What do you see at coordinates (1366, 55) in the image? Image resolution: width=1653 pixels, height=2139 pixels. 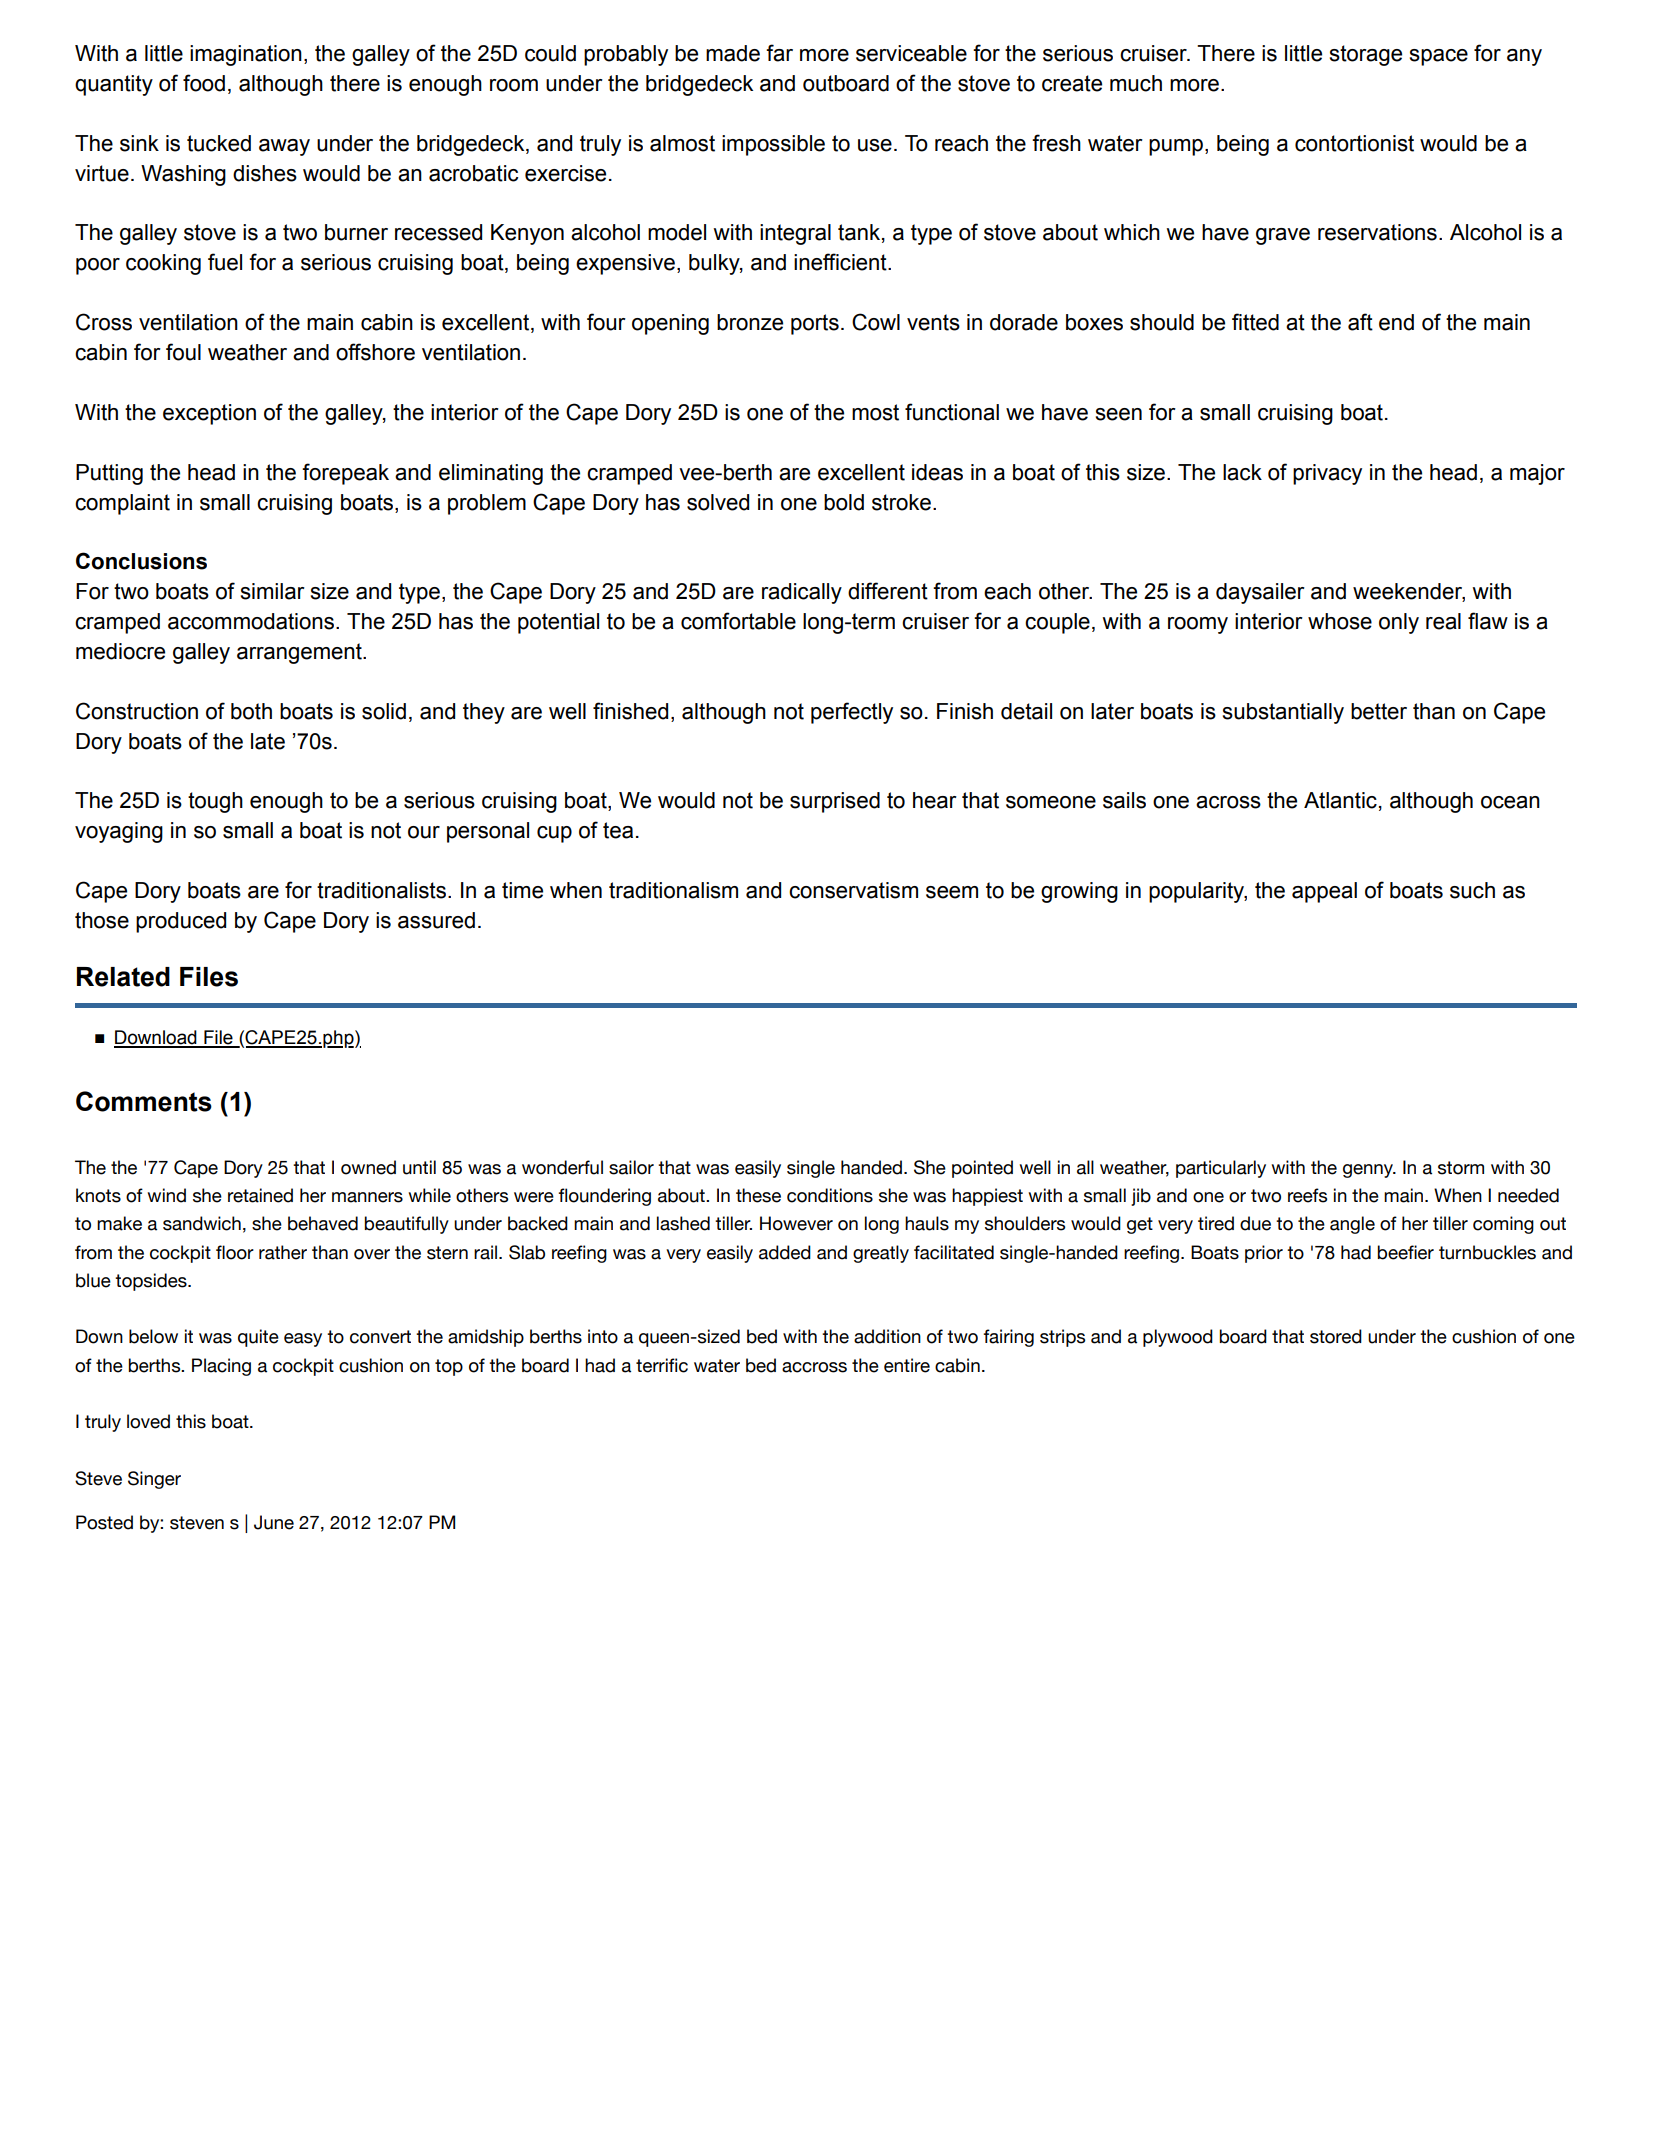 I see `storage` at bounding box center [1366, 55].
